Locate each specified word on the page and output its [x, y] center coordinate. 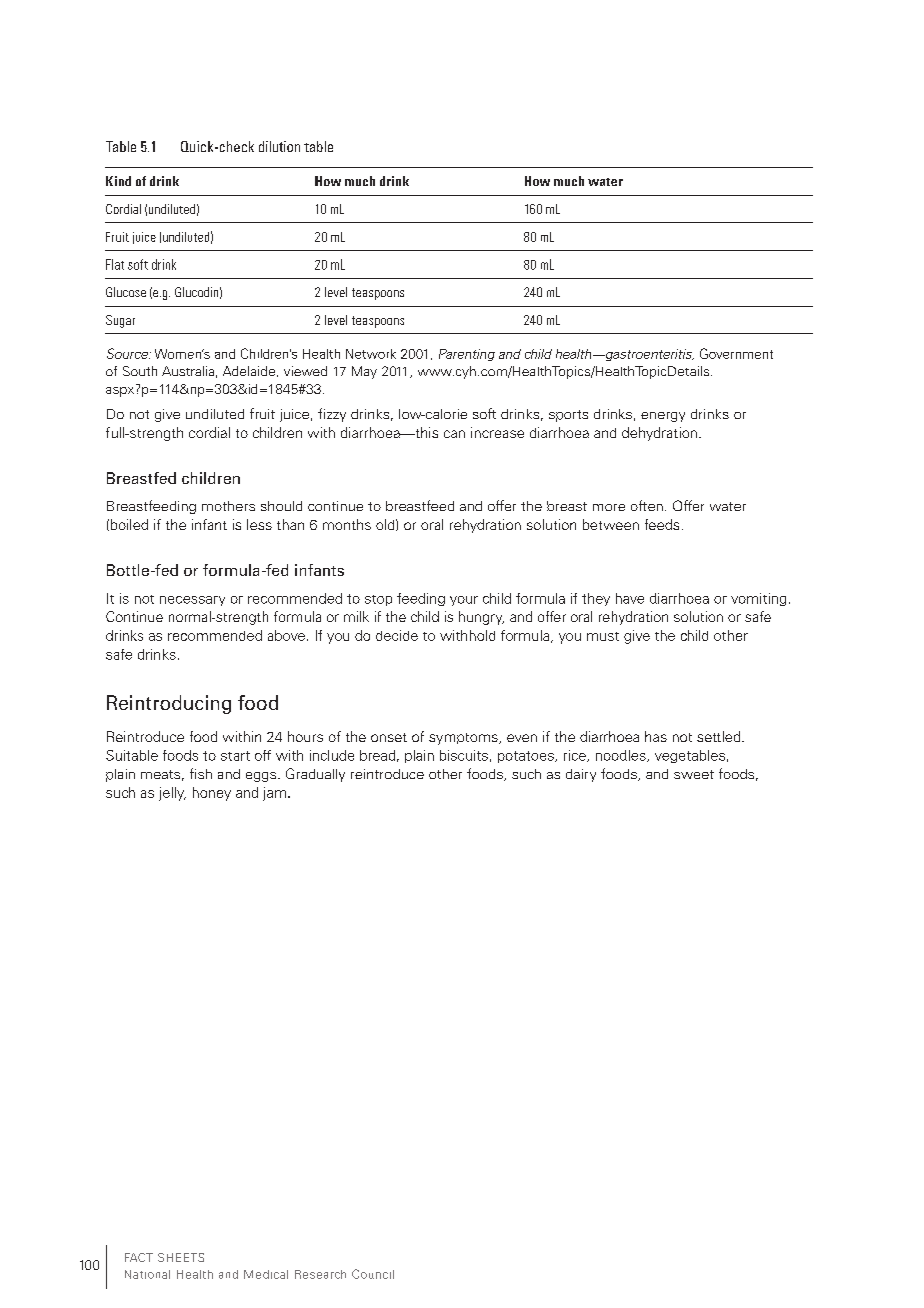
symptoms [464, 739]
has [656, 736]
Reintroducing [169, 704]
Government [736, 353]
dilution [279, 146]
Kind [118, 181]
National [147, 1274]
